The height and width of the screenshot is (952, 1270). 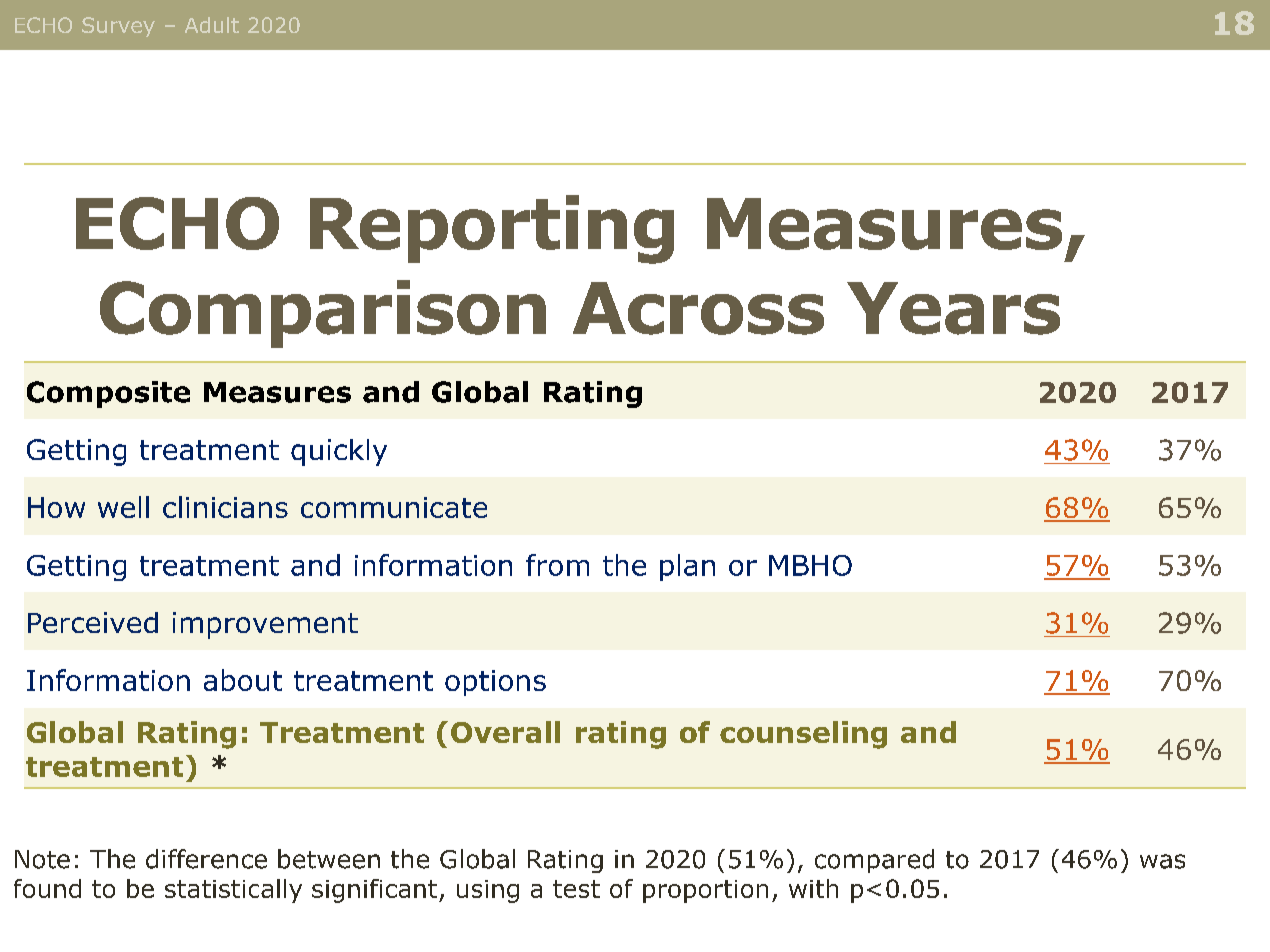 I want to click on difference, so click(x=206, y=859).
